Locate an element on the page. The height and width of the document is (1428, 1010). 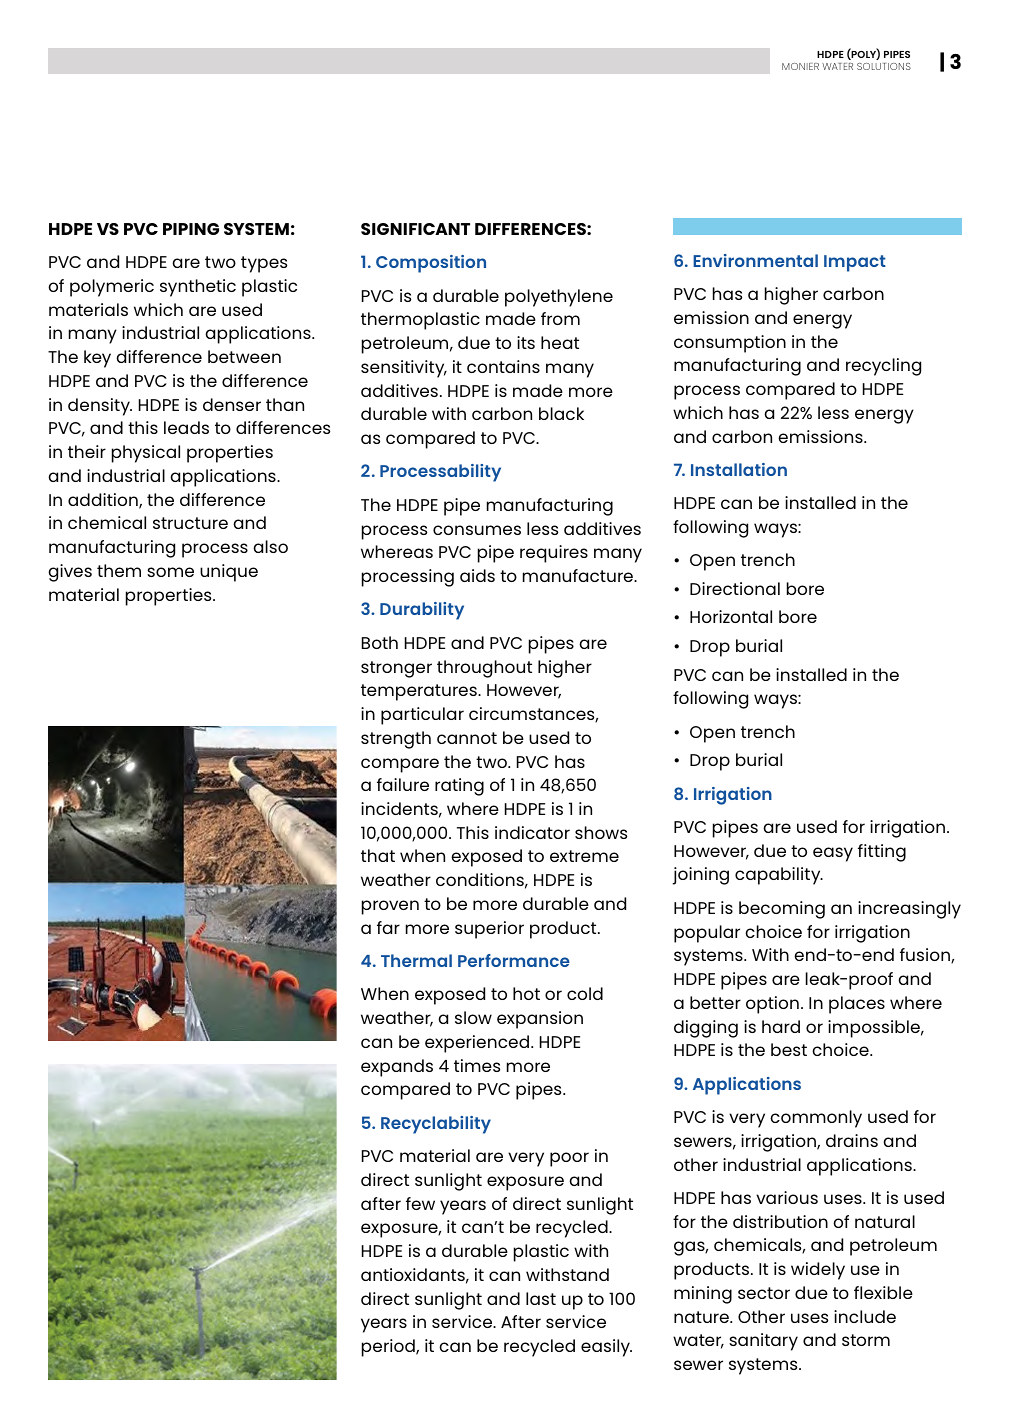
SIGNIFICANT is located at coordinates (415, 229).
